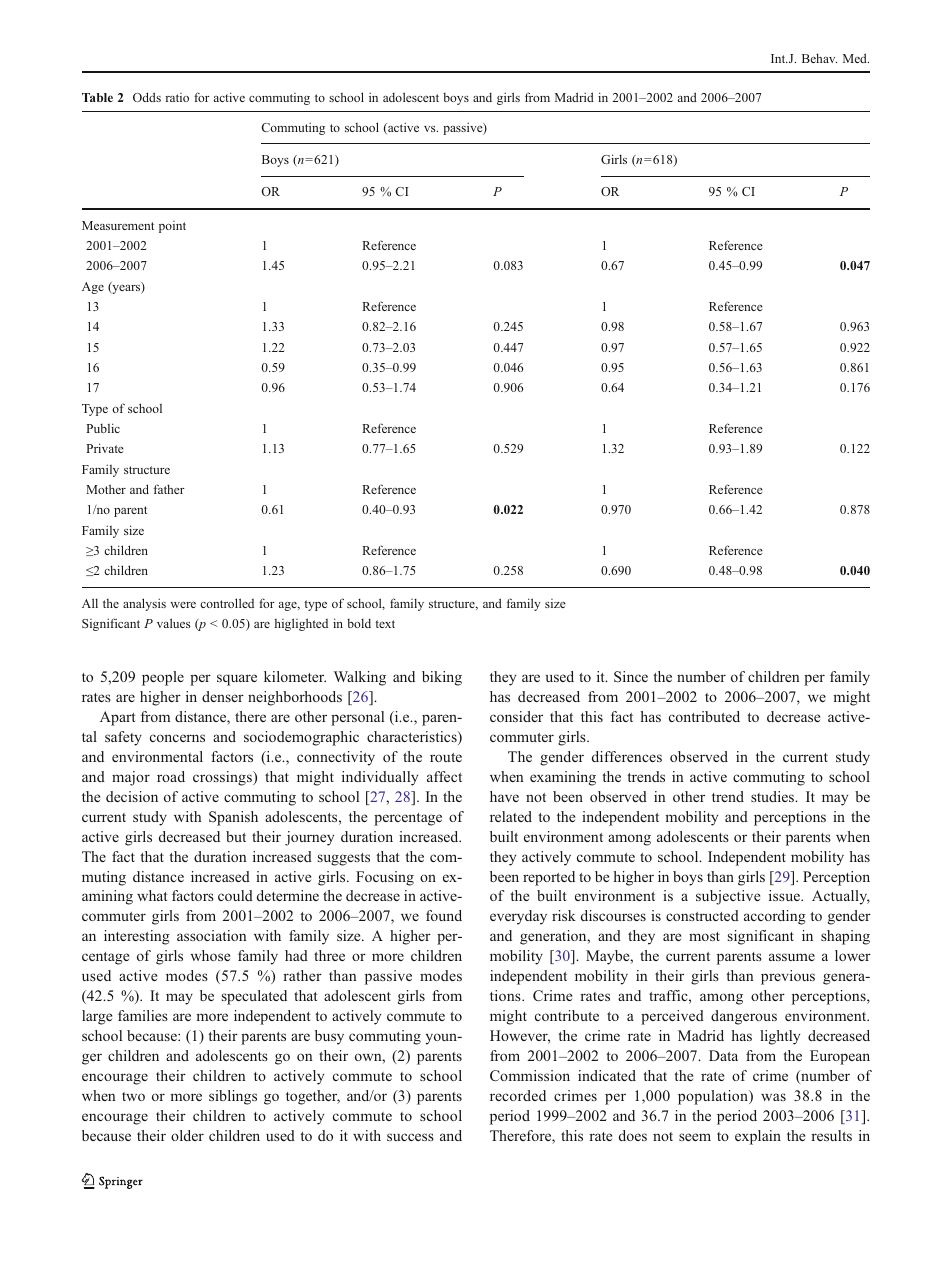 This image has height=1265, width=952. Describe the element at coordinates (511, 816) in the image. I see `related` at that location.
